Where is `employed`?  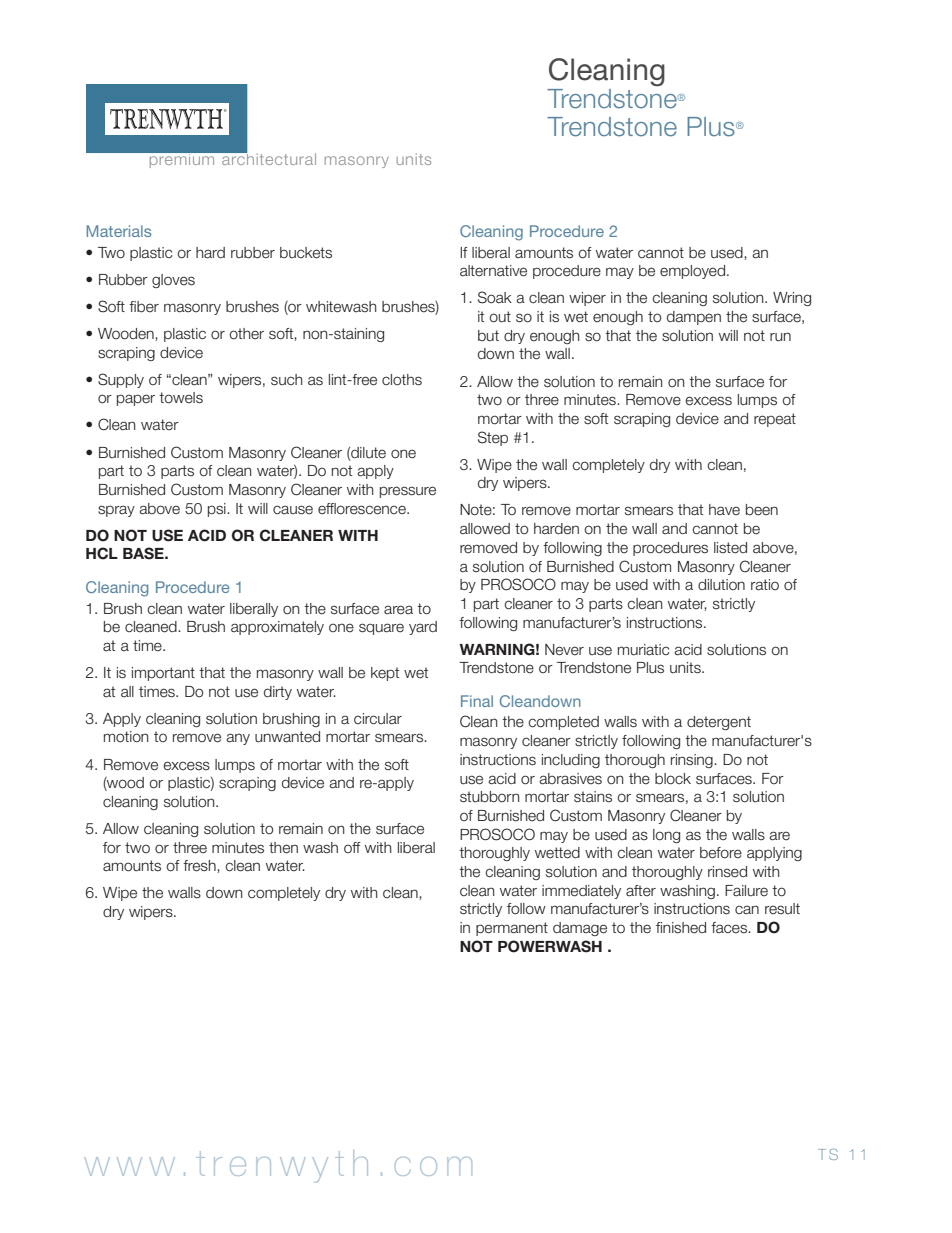
employed is located at coordinates (694, 272).
